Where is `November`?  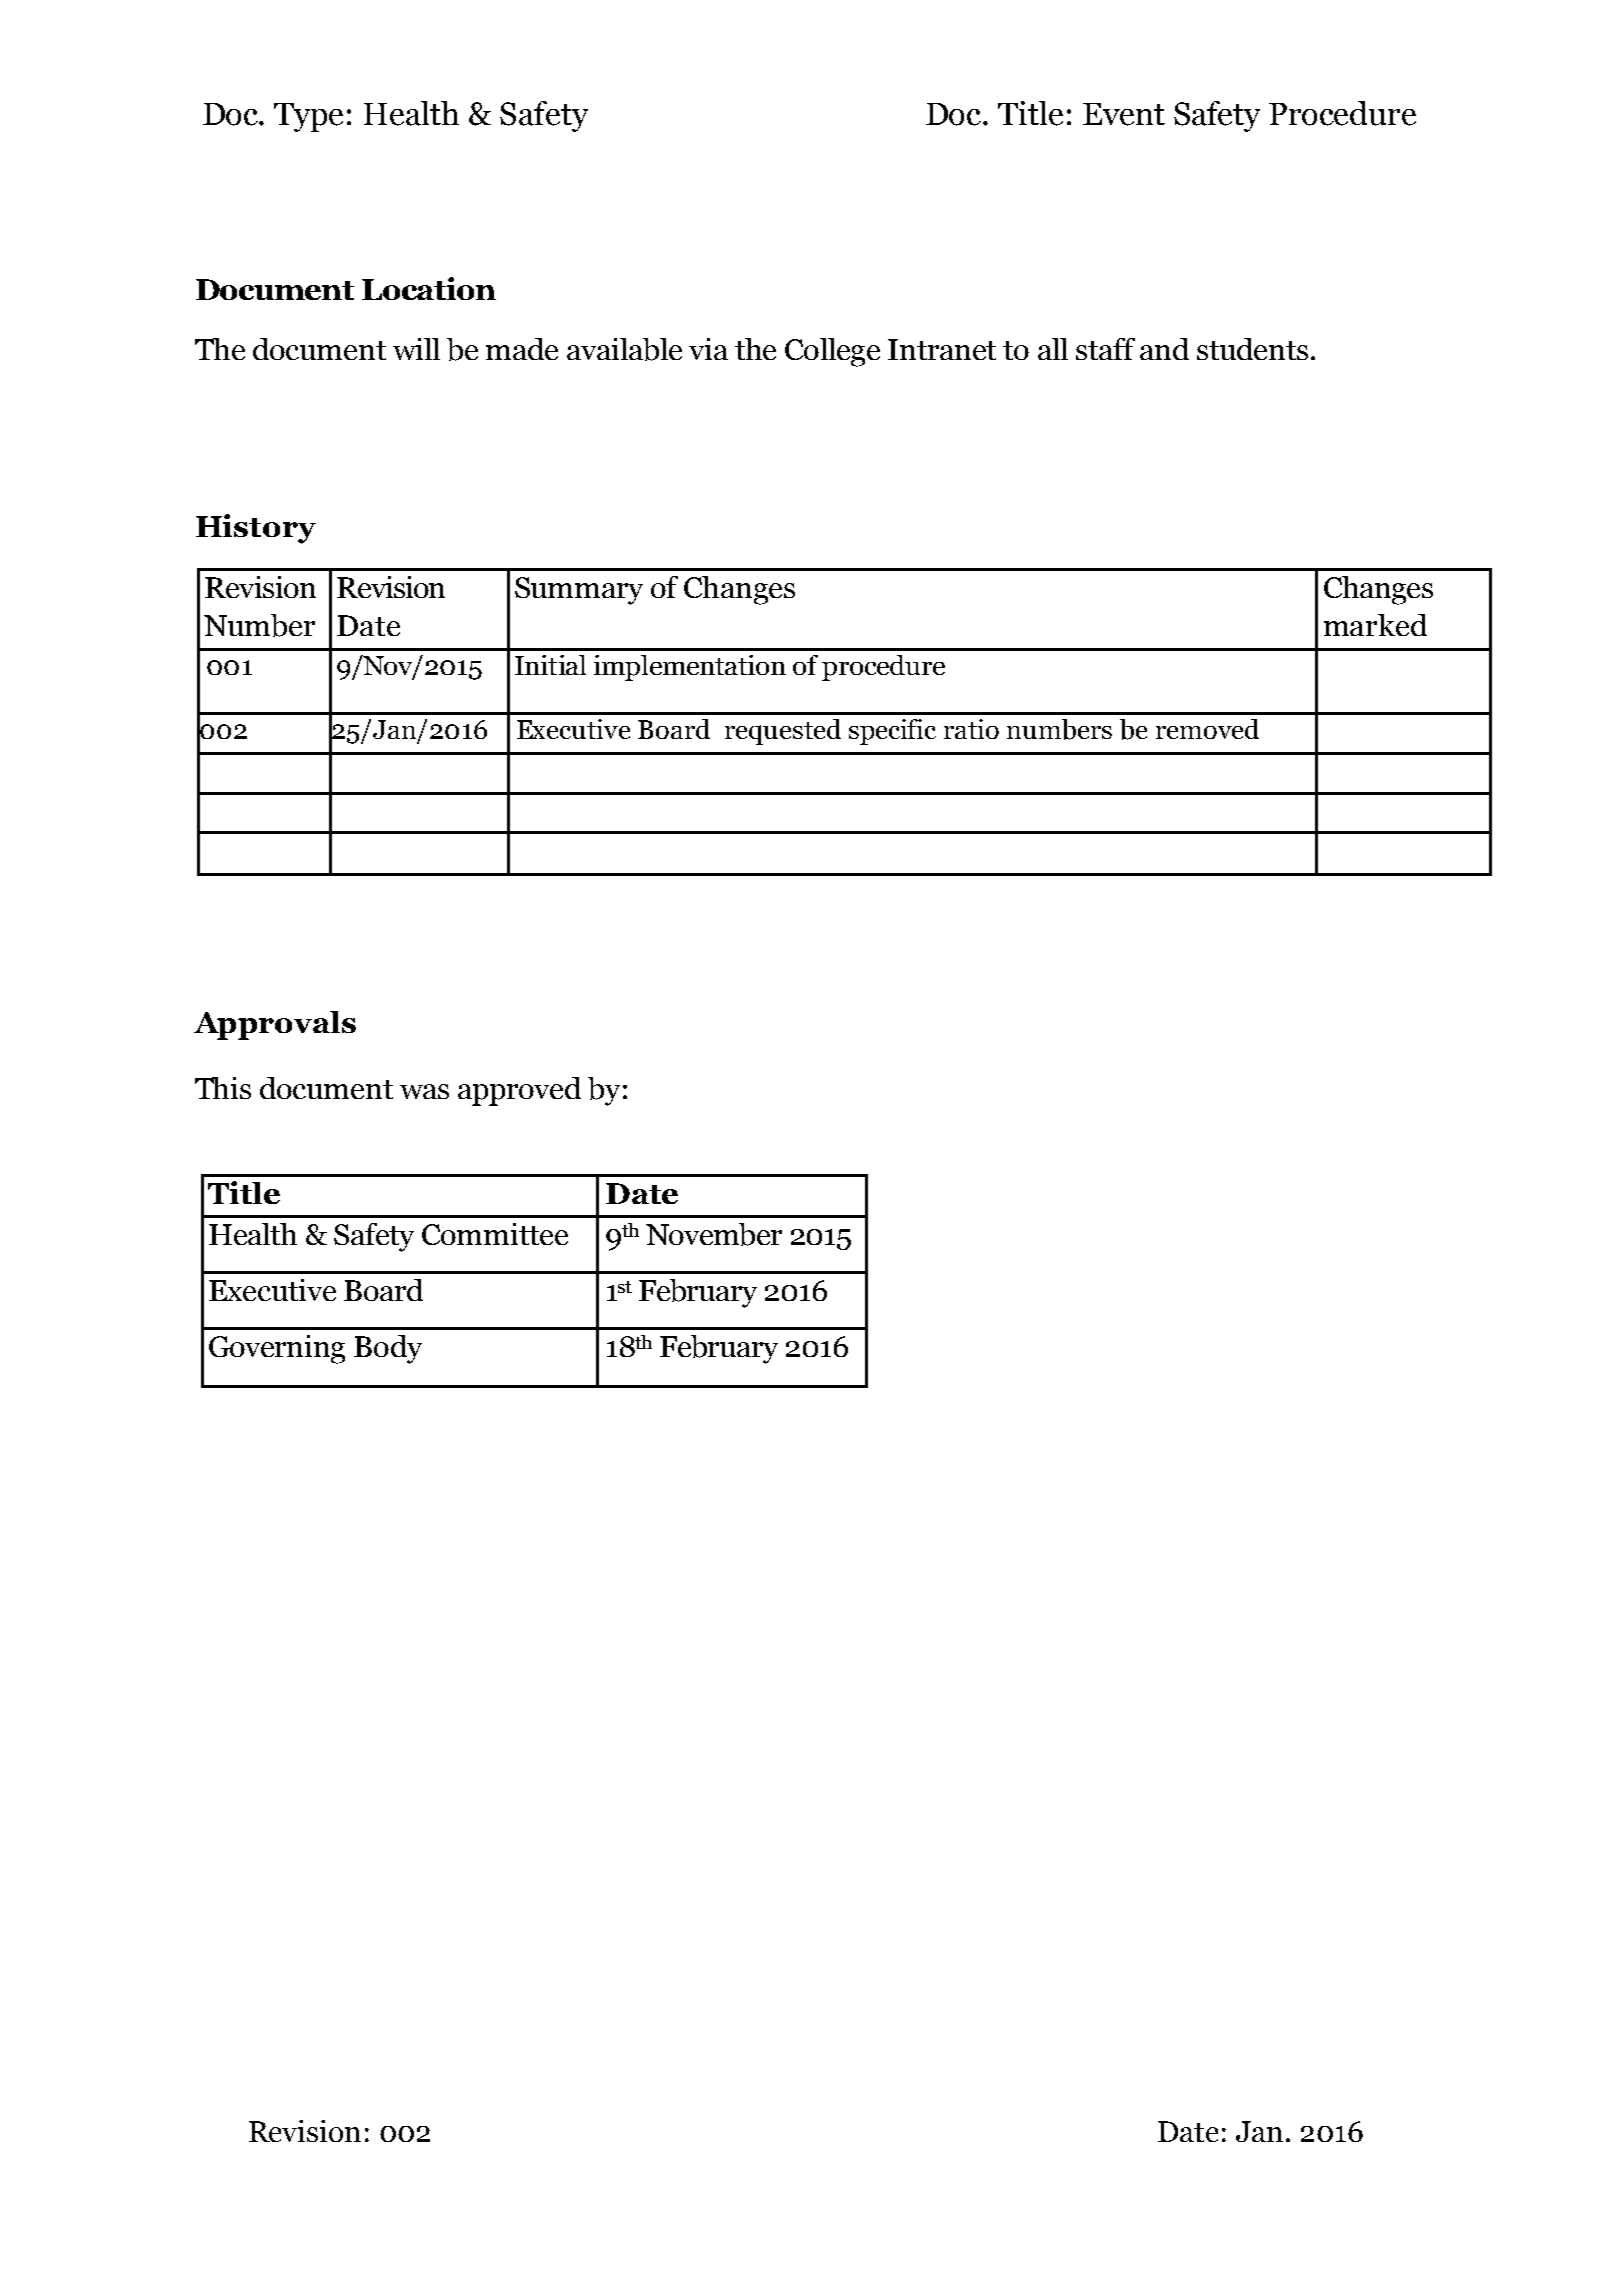 November is located at coordinates (714, 1234).
